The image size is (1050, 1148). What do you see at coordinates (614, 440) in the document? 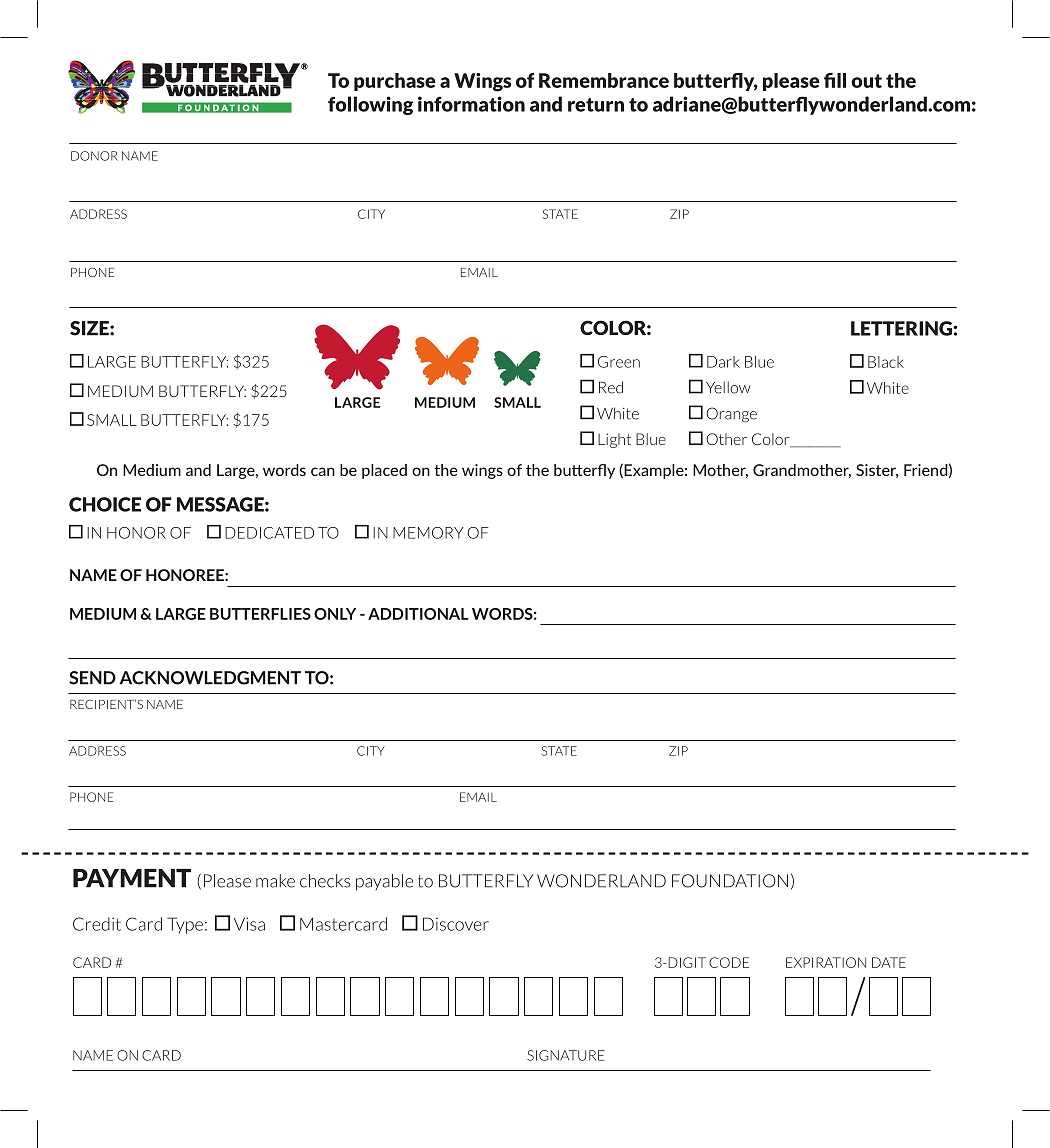
I see `Light` at bounding box center [614, 440].
